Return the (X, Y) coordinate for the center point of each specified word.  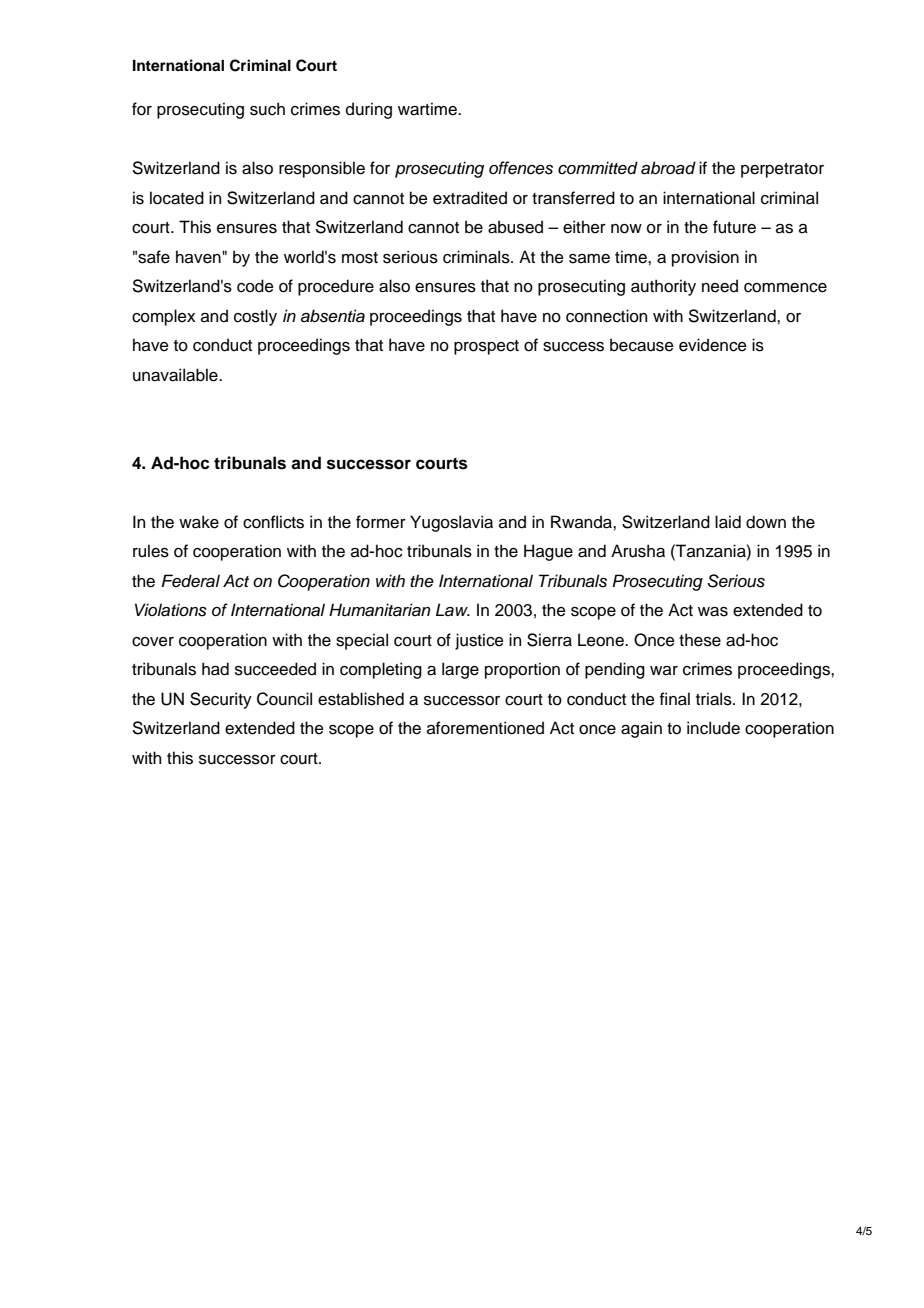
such (267, 109)
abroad (668, 168)
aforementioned (485, 728)
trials (715, 699)
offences (521, 168)
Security (221, 700)
